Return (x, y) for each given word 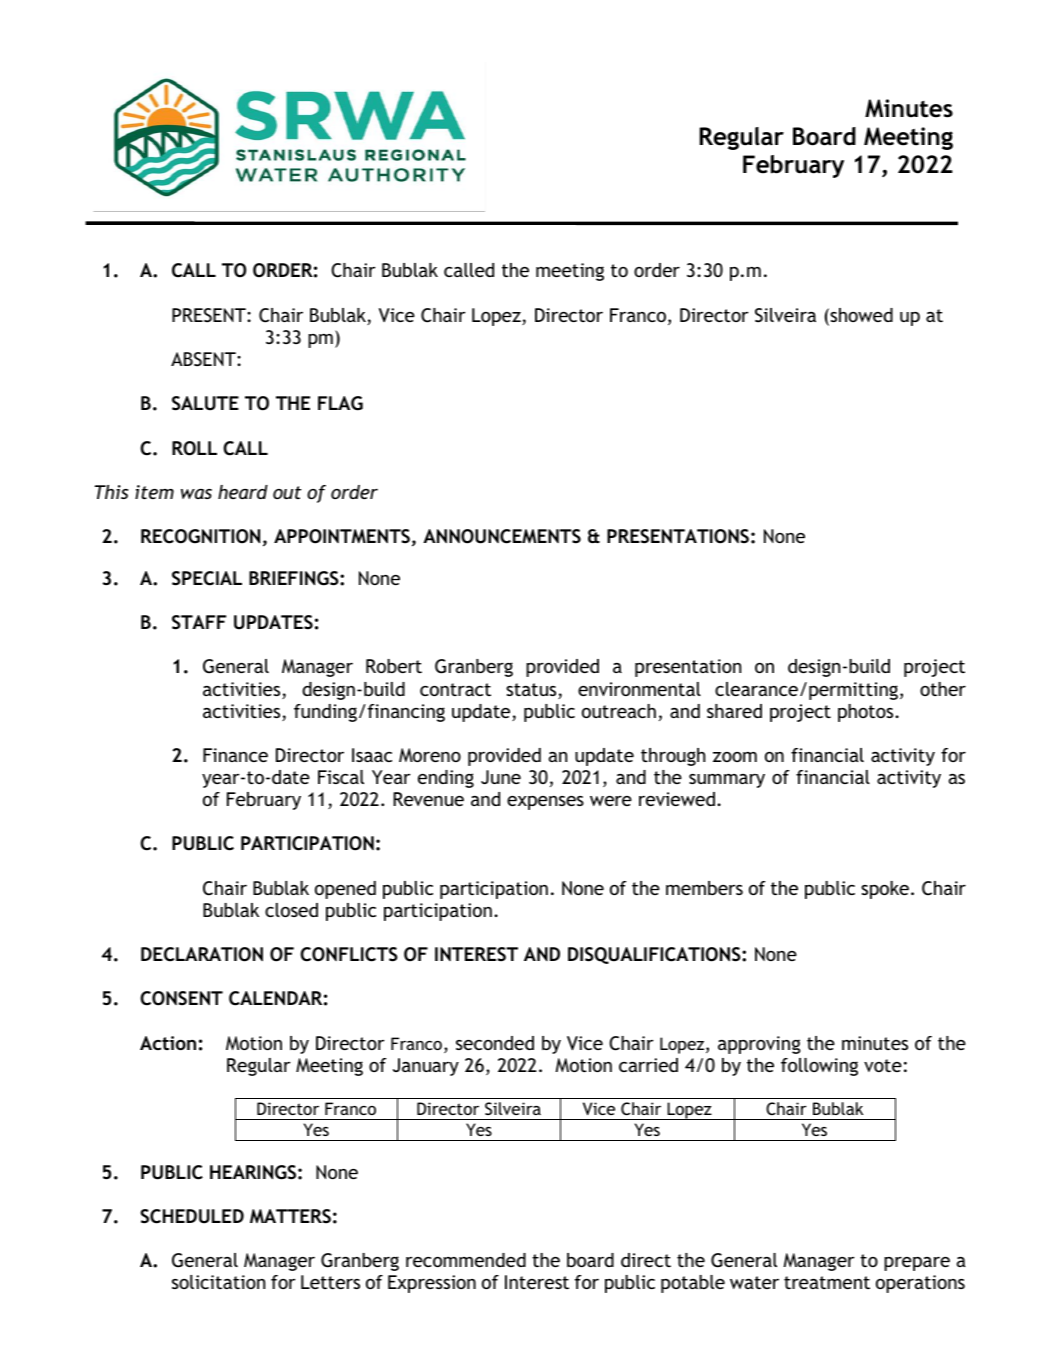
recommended (466, 1260)
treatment (827, 1282)
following (819, 1067)
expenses (545, 803)
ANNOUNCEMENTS (502, 536)
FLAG (340, 403)
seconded (495, 1043)
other (943, 689)
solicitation (218, 1282)
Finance (235, 755)
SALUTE (205, 403)
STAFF (199, 622)
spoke (885, 890)
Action (168, 1043)
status (532, 691)
